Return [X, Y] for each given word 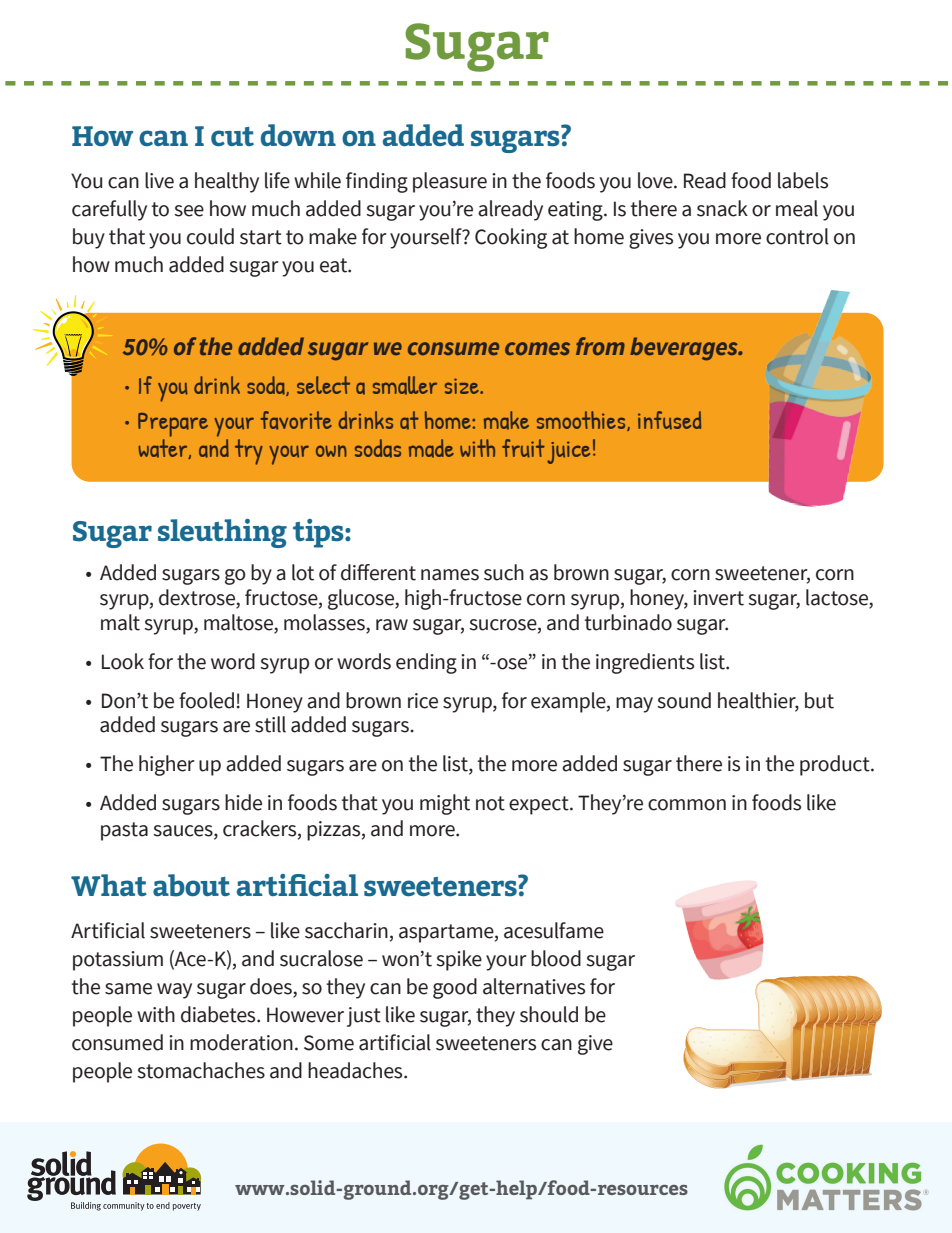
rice [423, 701]
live [159, 180]
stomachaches [201, 1070]
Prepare [173, 426]
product [836, 765]
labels [803, 180]
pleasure [450, 182]
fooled [206, 700]
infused [669, 420]
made [431, 448]
